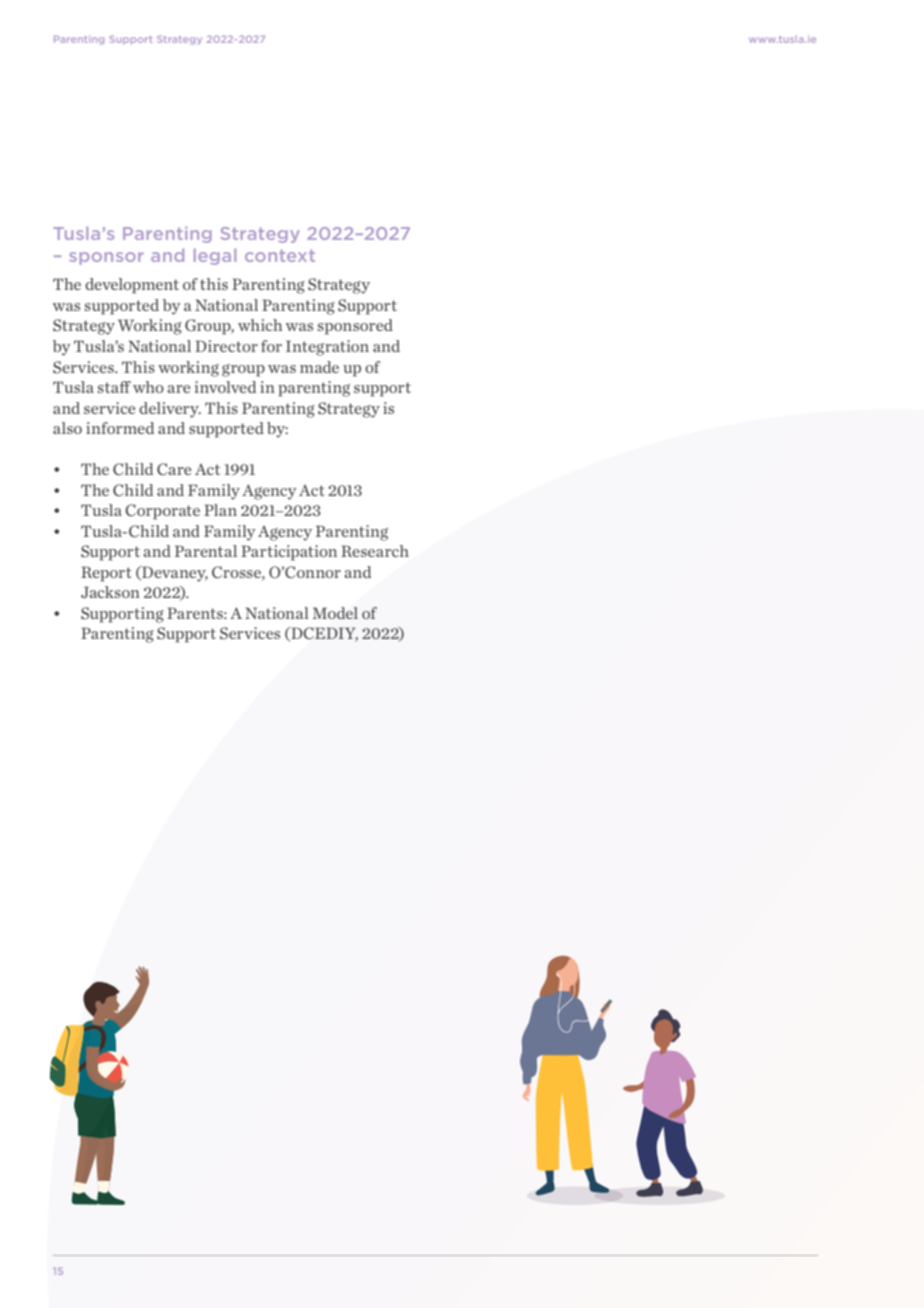  What do you see at coordinates (280, 256) in the document?
I see `context` at bounding box center [280, 256].
